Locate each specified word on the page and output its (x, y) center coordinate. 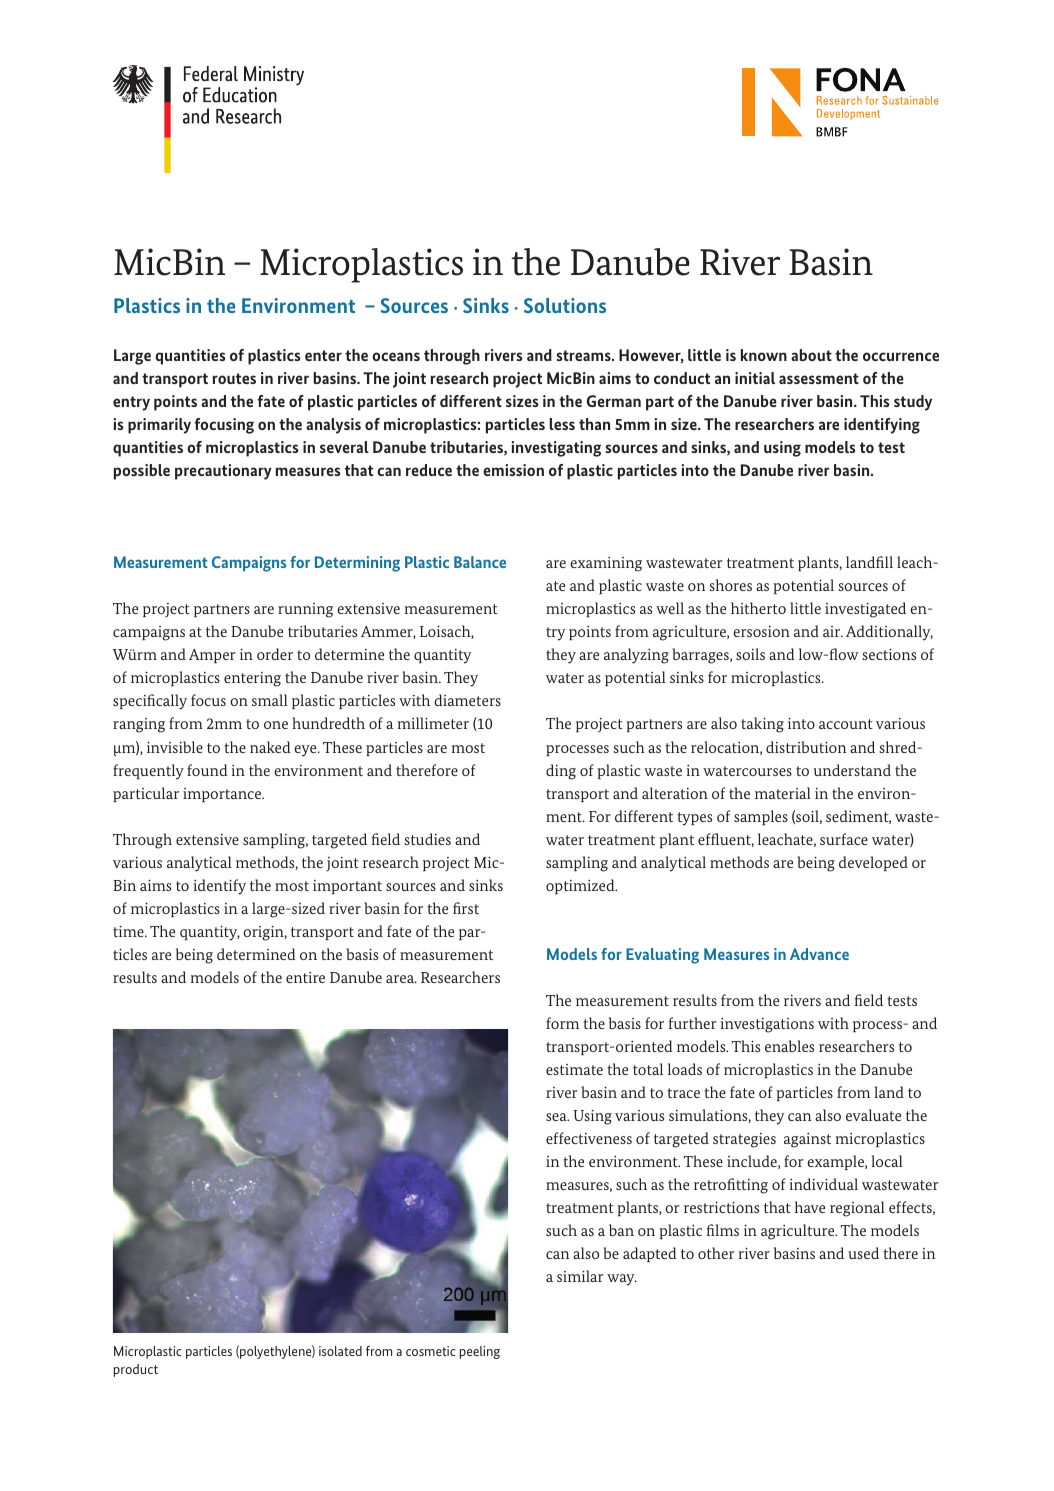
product (136, 1370)
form (562, 1023)
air (833, 631)
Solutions (565, 305)
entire (305, 977)
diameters (467, 700)
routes (234, 378)
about (811, 355)
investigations (767, 1025)
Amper (212, 656)
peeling (480, 1352)
